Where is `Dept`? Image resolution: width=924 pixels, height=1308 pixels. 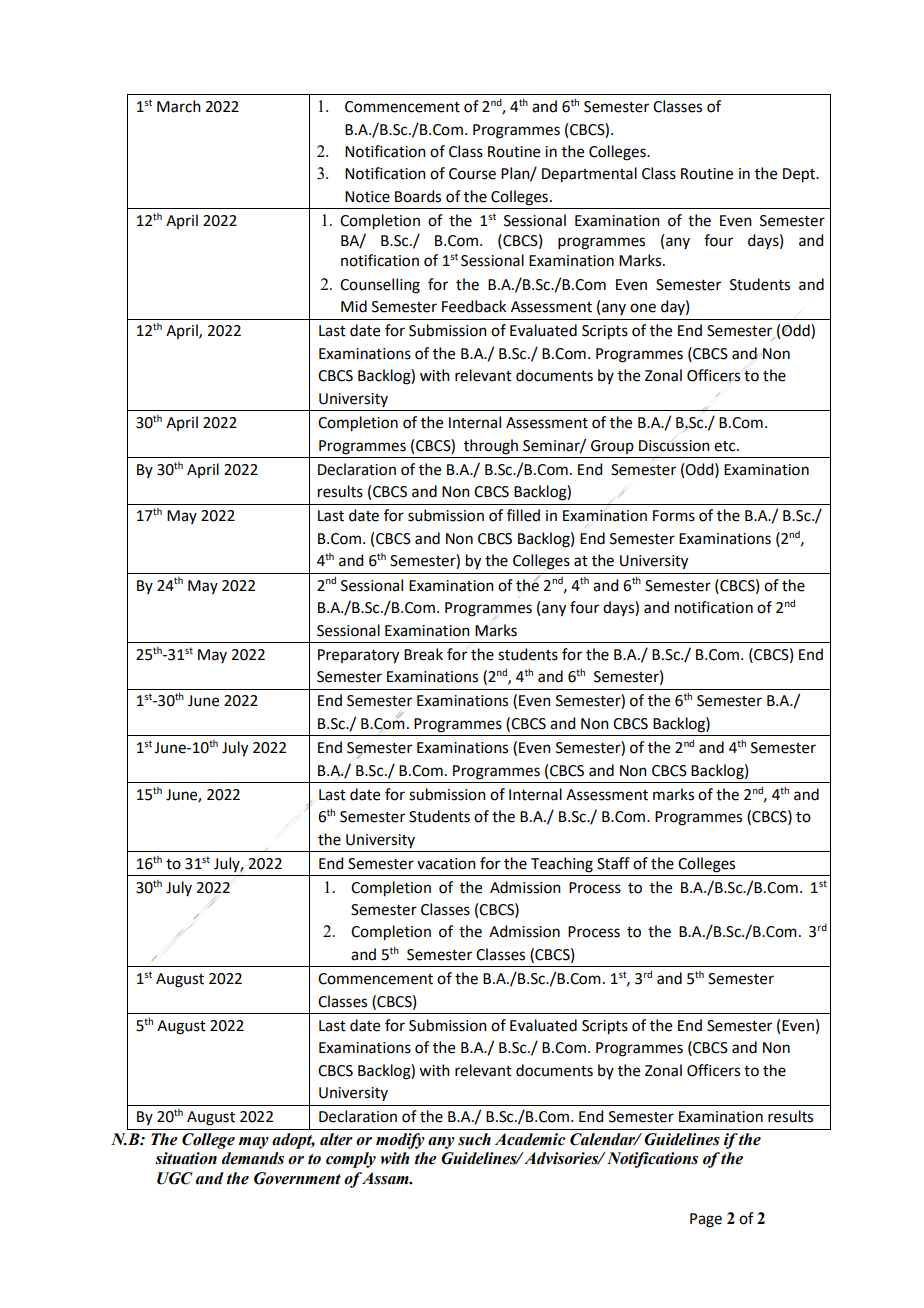 Dept is located at coordinates (800, 175).
